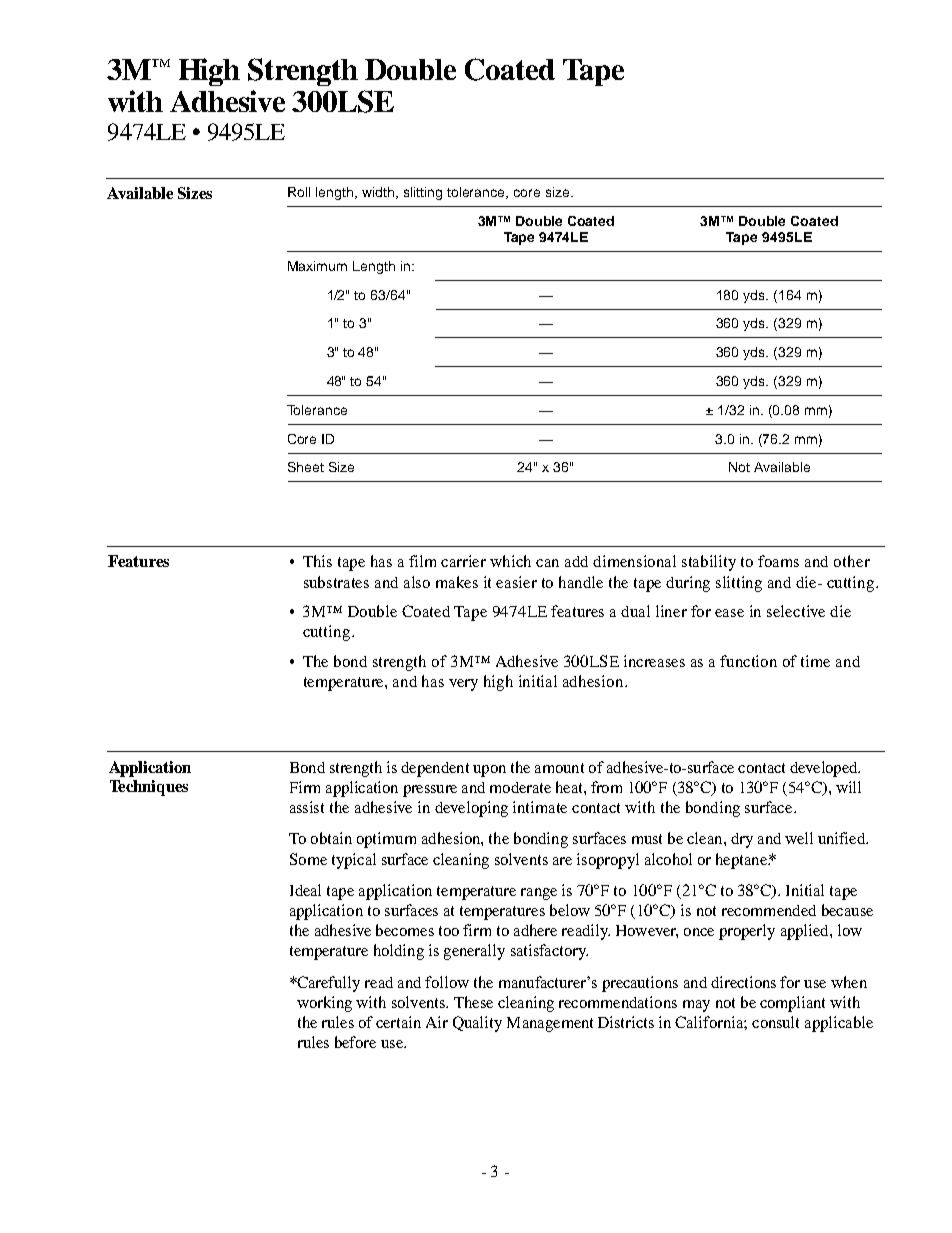 The image size is (952, 1233). What do you see at coordinates (510, 561) in the screenshot?
I see `which` at bounding box center [510, 561].
